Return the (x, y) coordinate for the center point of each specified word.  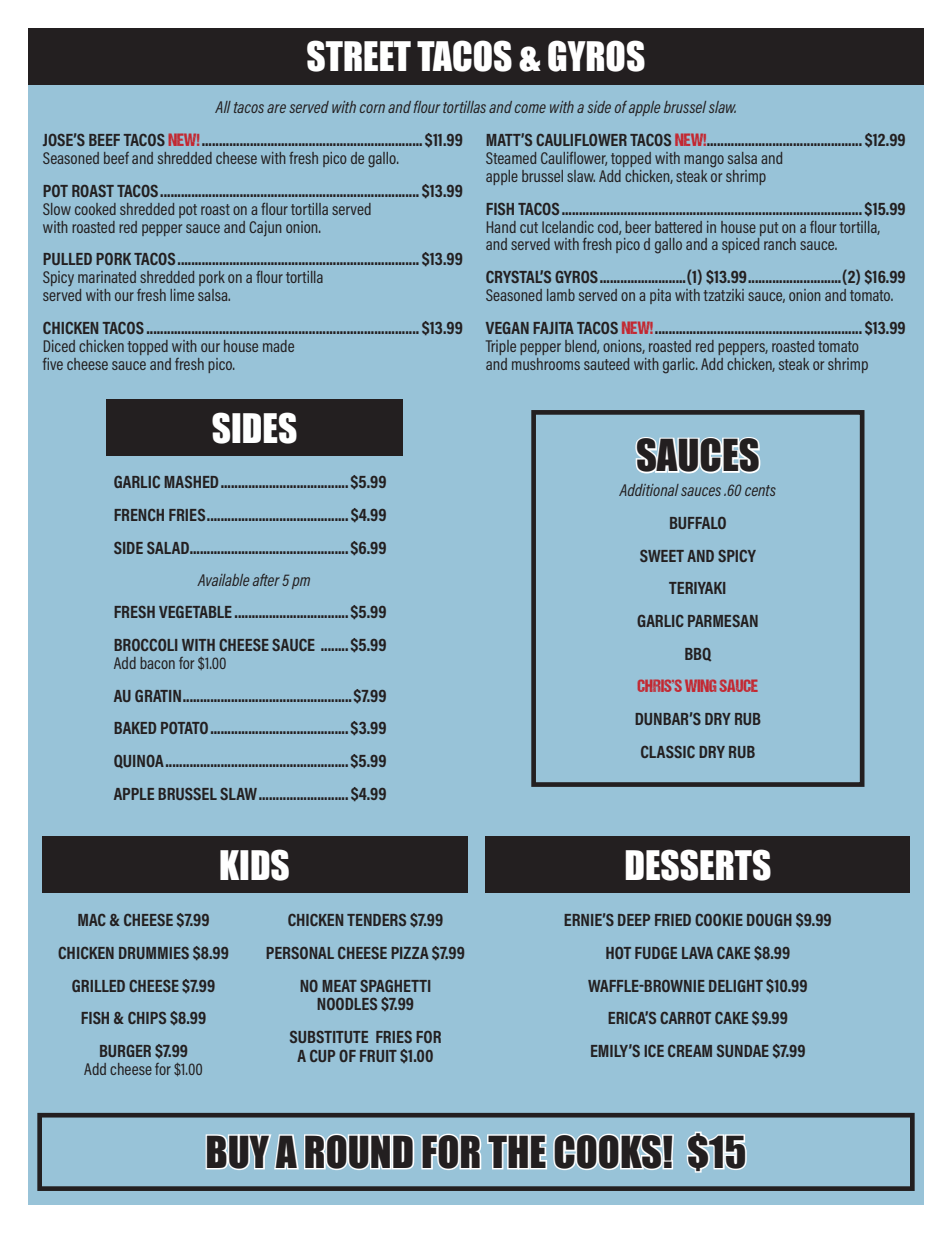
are (276, 108)
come (530, 108)
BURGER (125, 1051)
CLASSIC (668, 752)
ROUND (359, 1152)
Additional (649, 490)
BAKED (135, 728)
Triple (501, 347)
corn (372, 108)
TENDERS (376, 920)
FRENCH (139, 515)
